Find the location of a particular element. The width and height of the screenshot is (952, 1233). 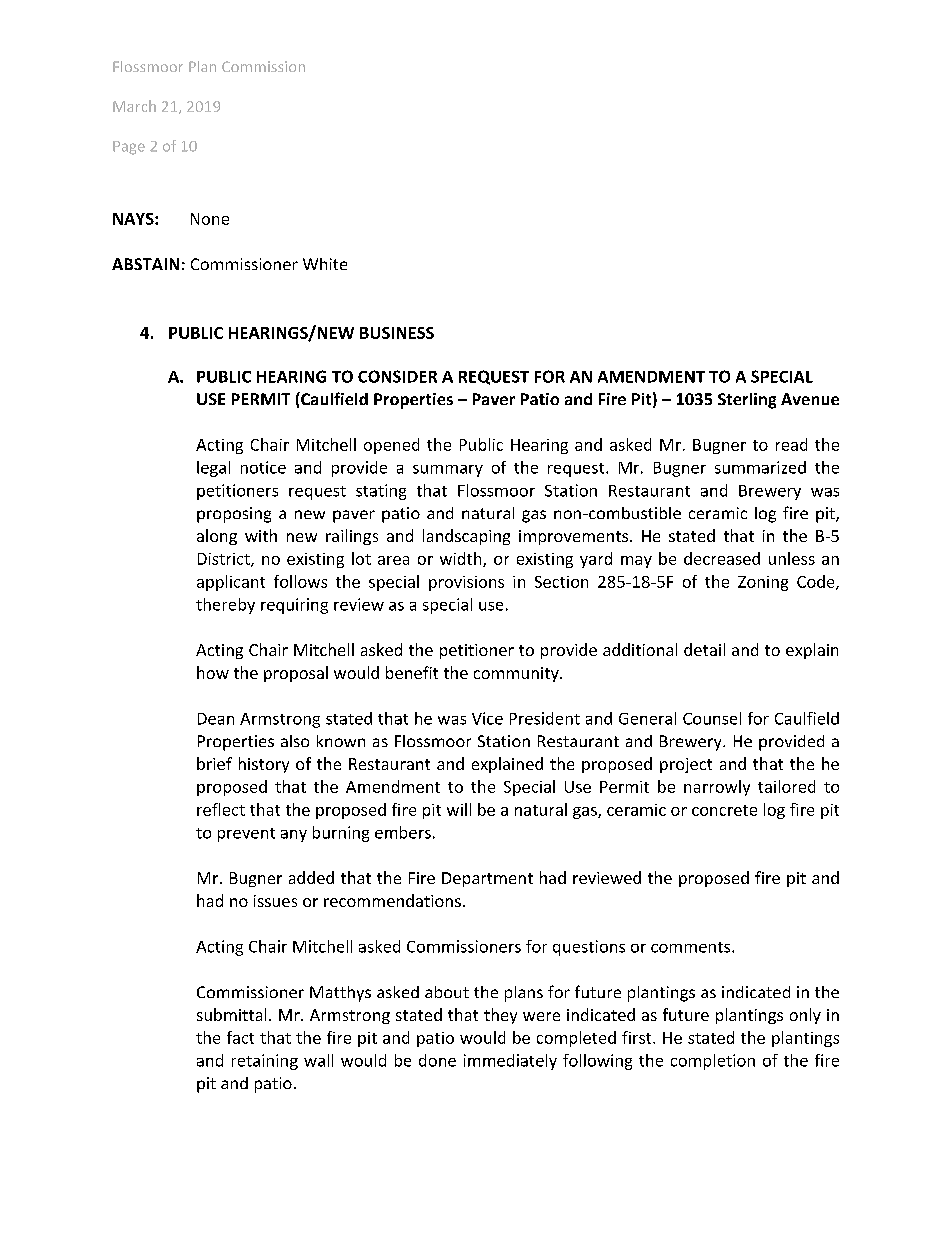

Zoning is located at coordinates (763, 583).
